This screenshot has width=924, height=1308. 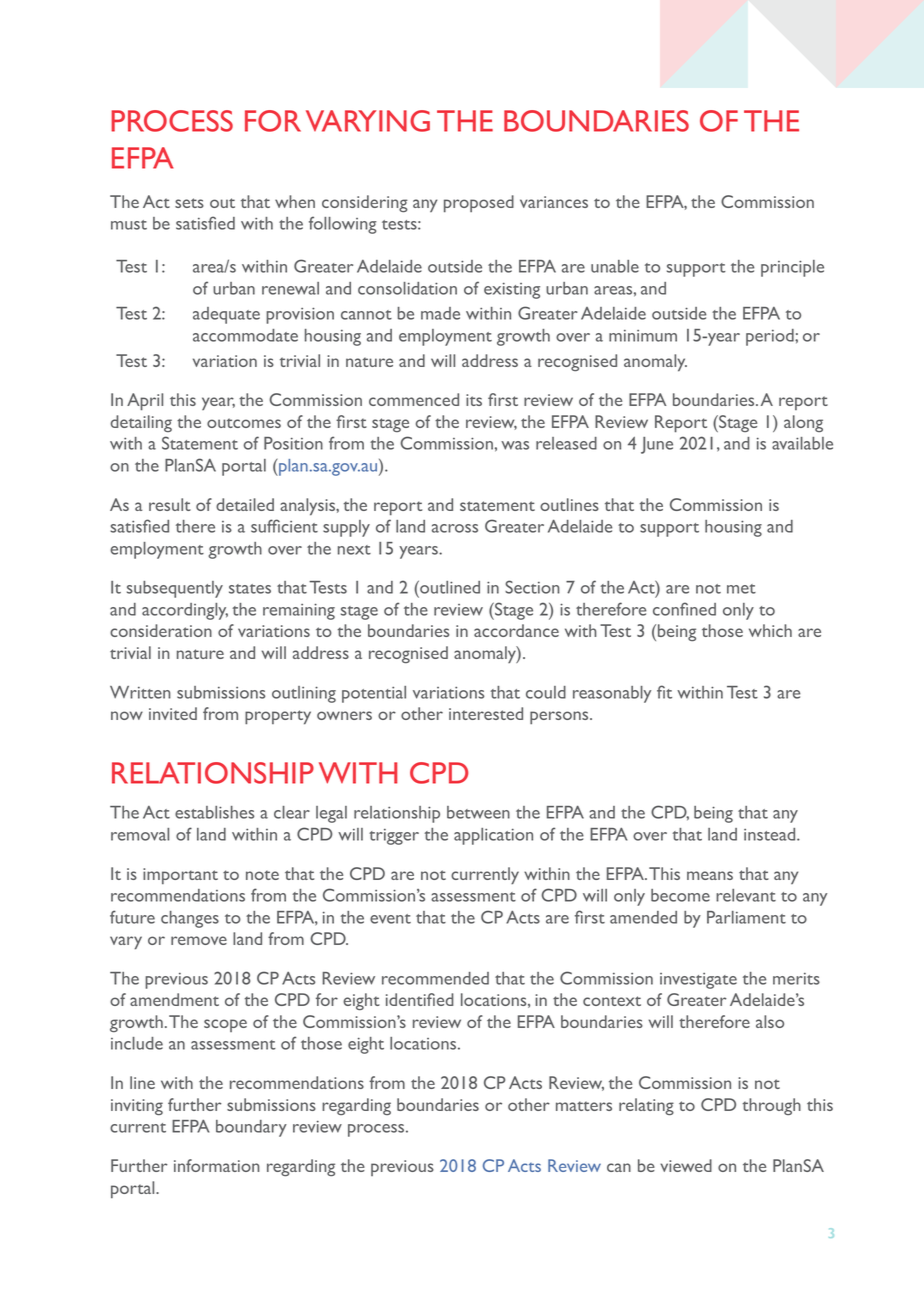 I want to click on application, so click(x=493, y=836).
